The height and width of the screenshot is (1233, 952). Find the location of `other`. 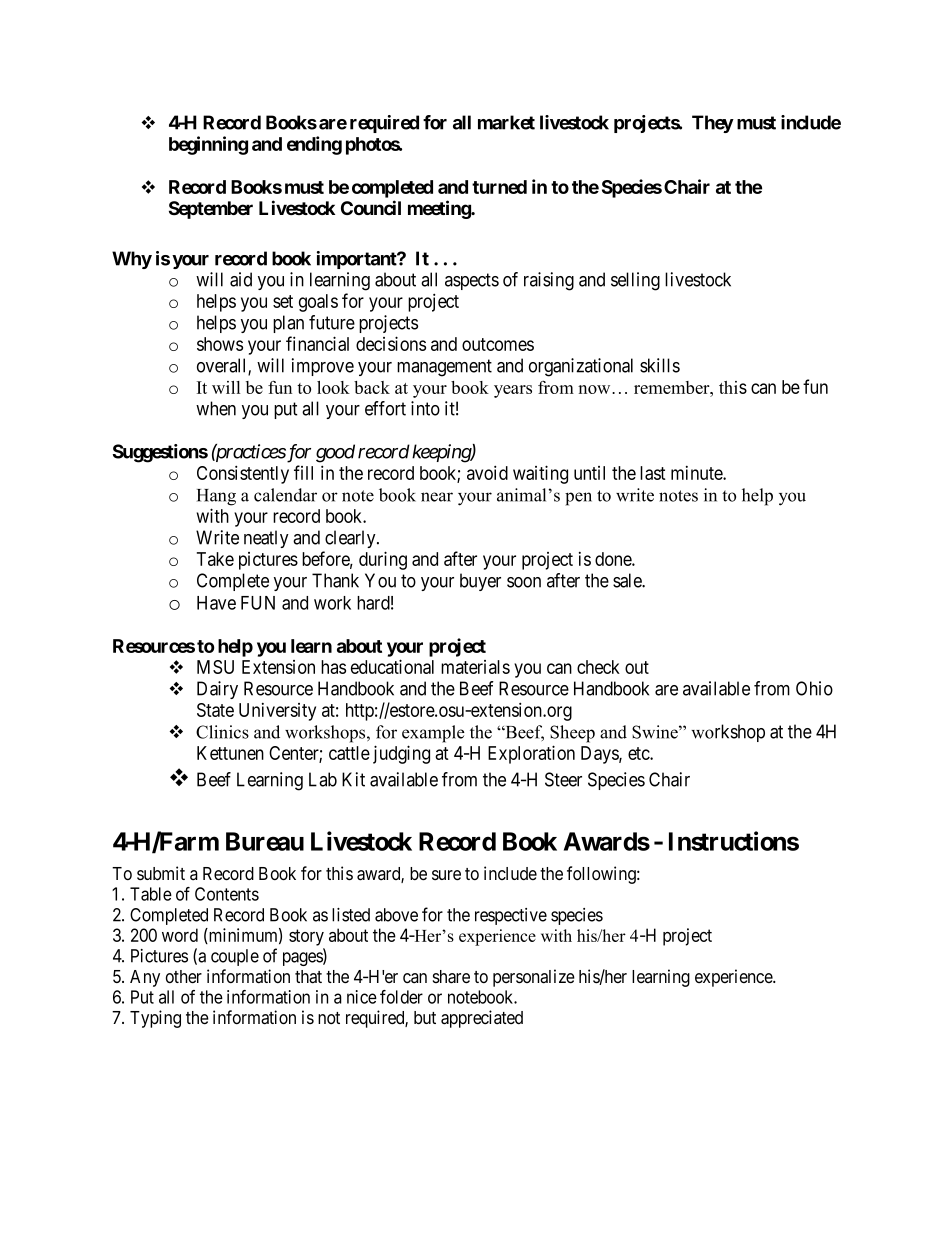

other is located at coordinates (184, 976).
